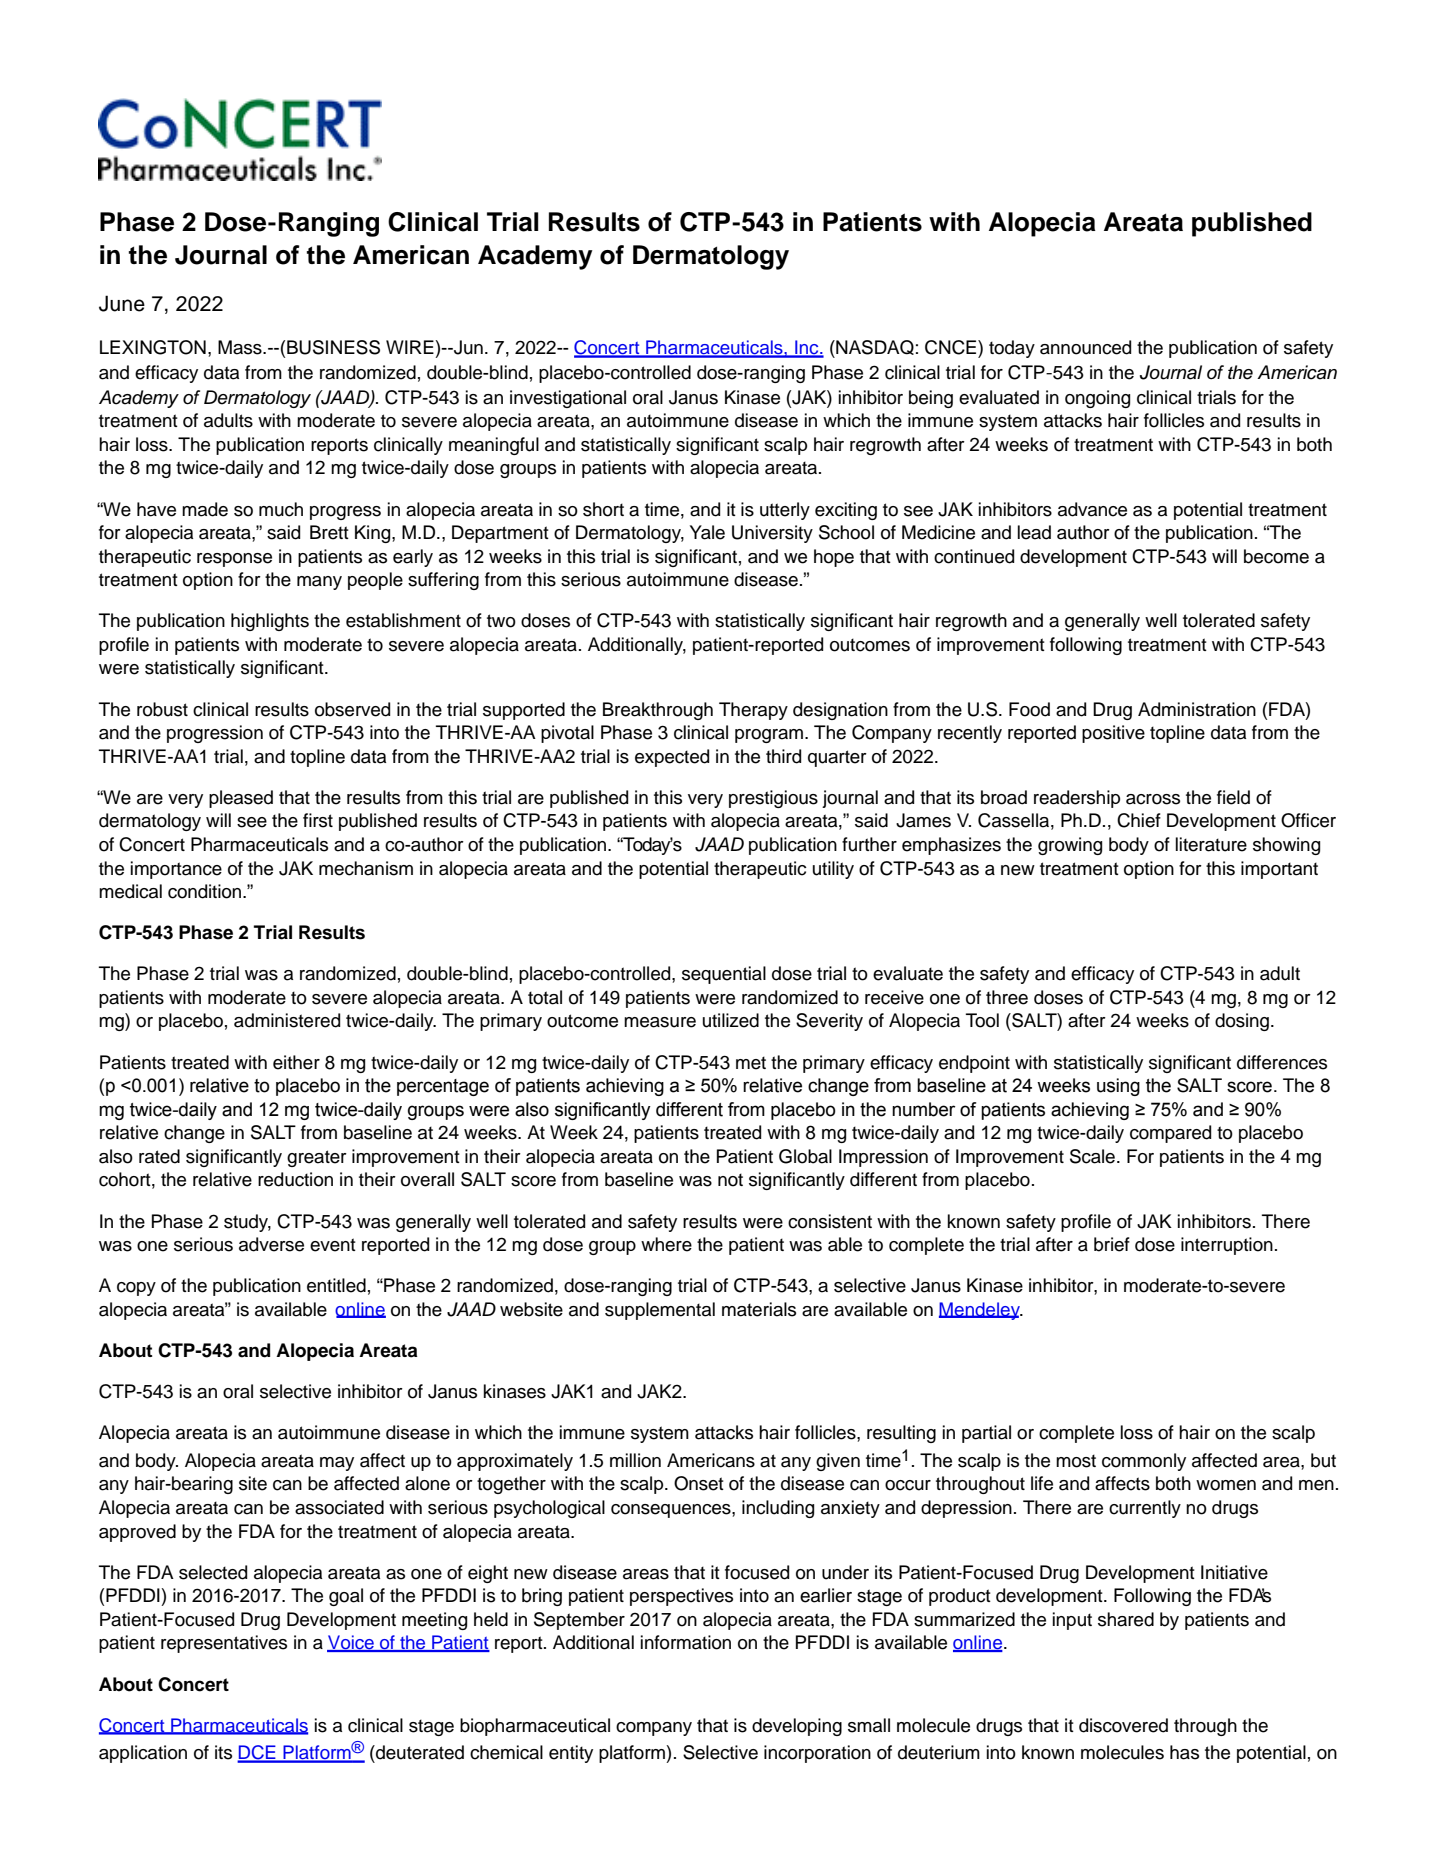 The width and height of the image is (1440, 1864). Describe the element at coordinates (257, 1753) in the image. I see `DCE` at that location.
